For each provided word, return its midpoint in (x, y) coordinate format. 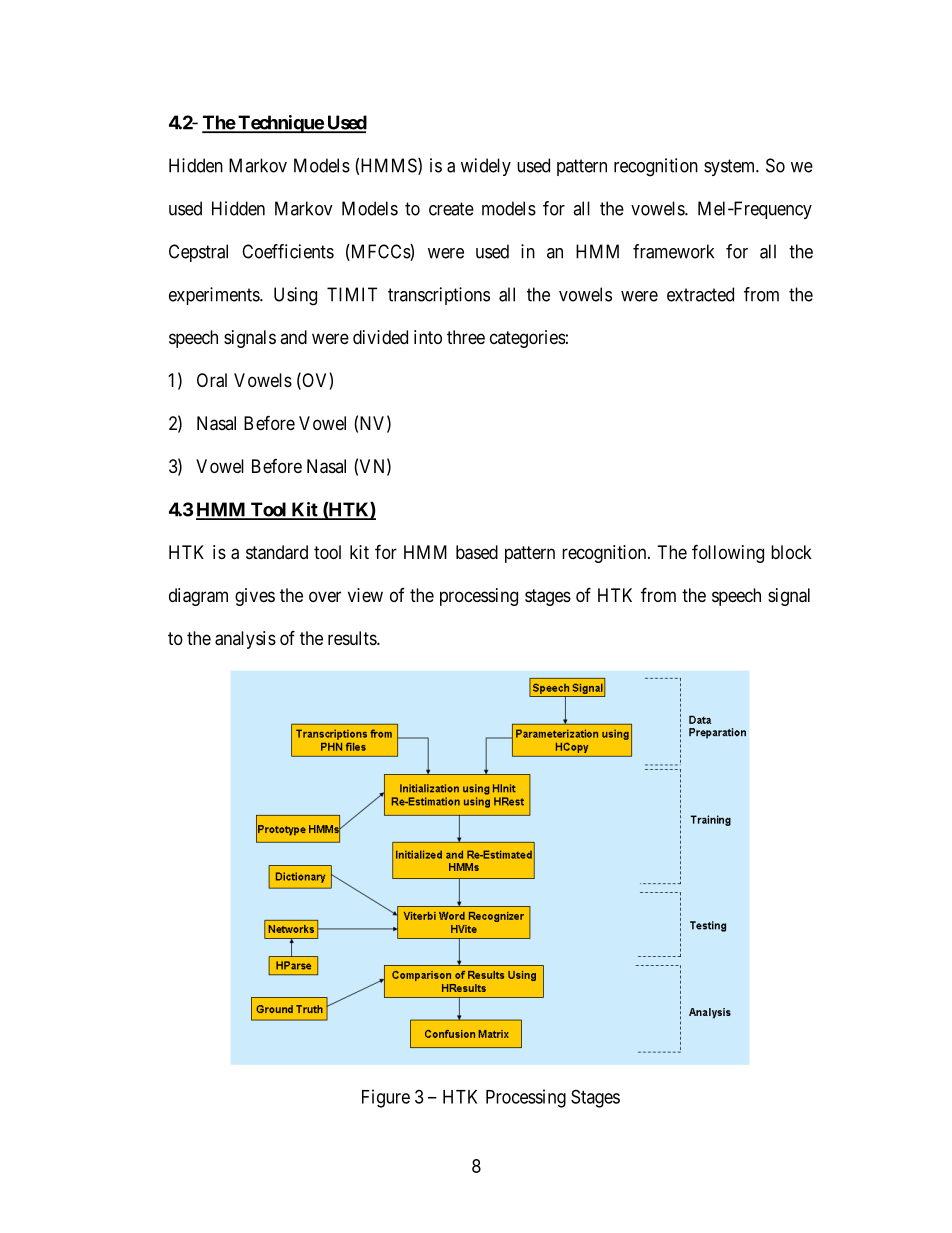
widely (486, 167)
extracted (700, 294)
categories (527, 339)
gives (255, 597)
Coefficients (288, 251)
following (728, 553)
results (353, 638)
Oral (212, 380)
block (791, 552)
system (731, 167)
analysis (245, 640)
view (365, 595)
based (477, 552)
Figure (386, 1098)
